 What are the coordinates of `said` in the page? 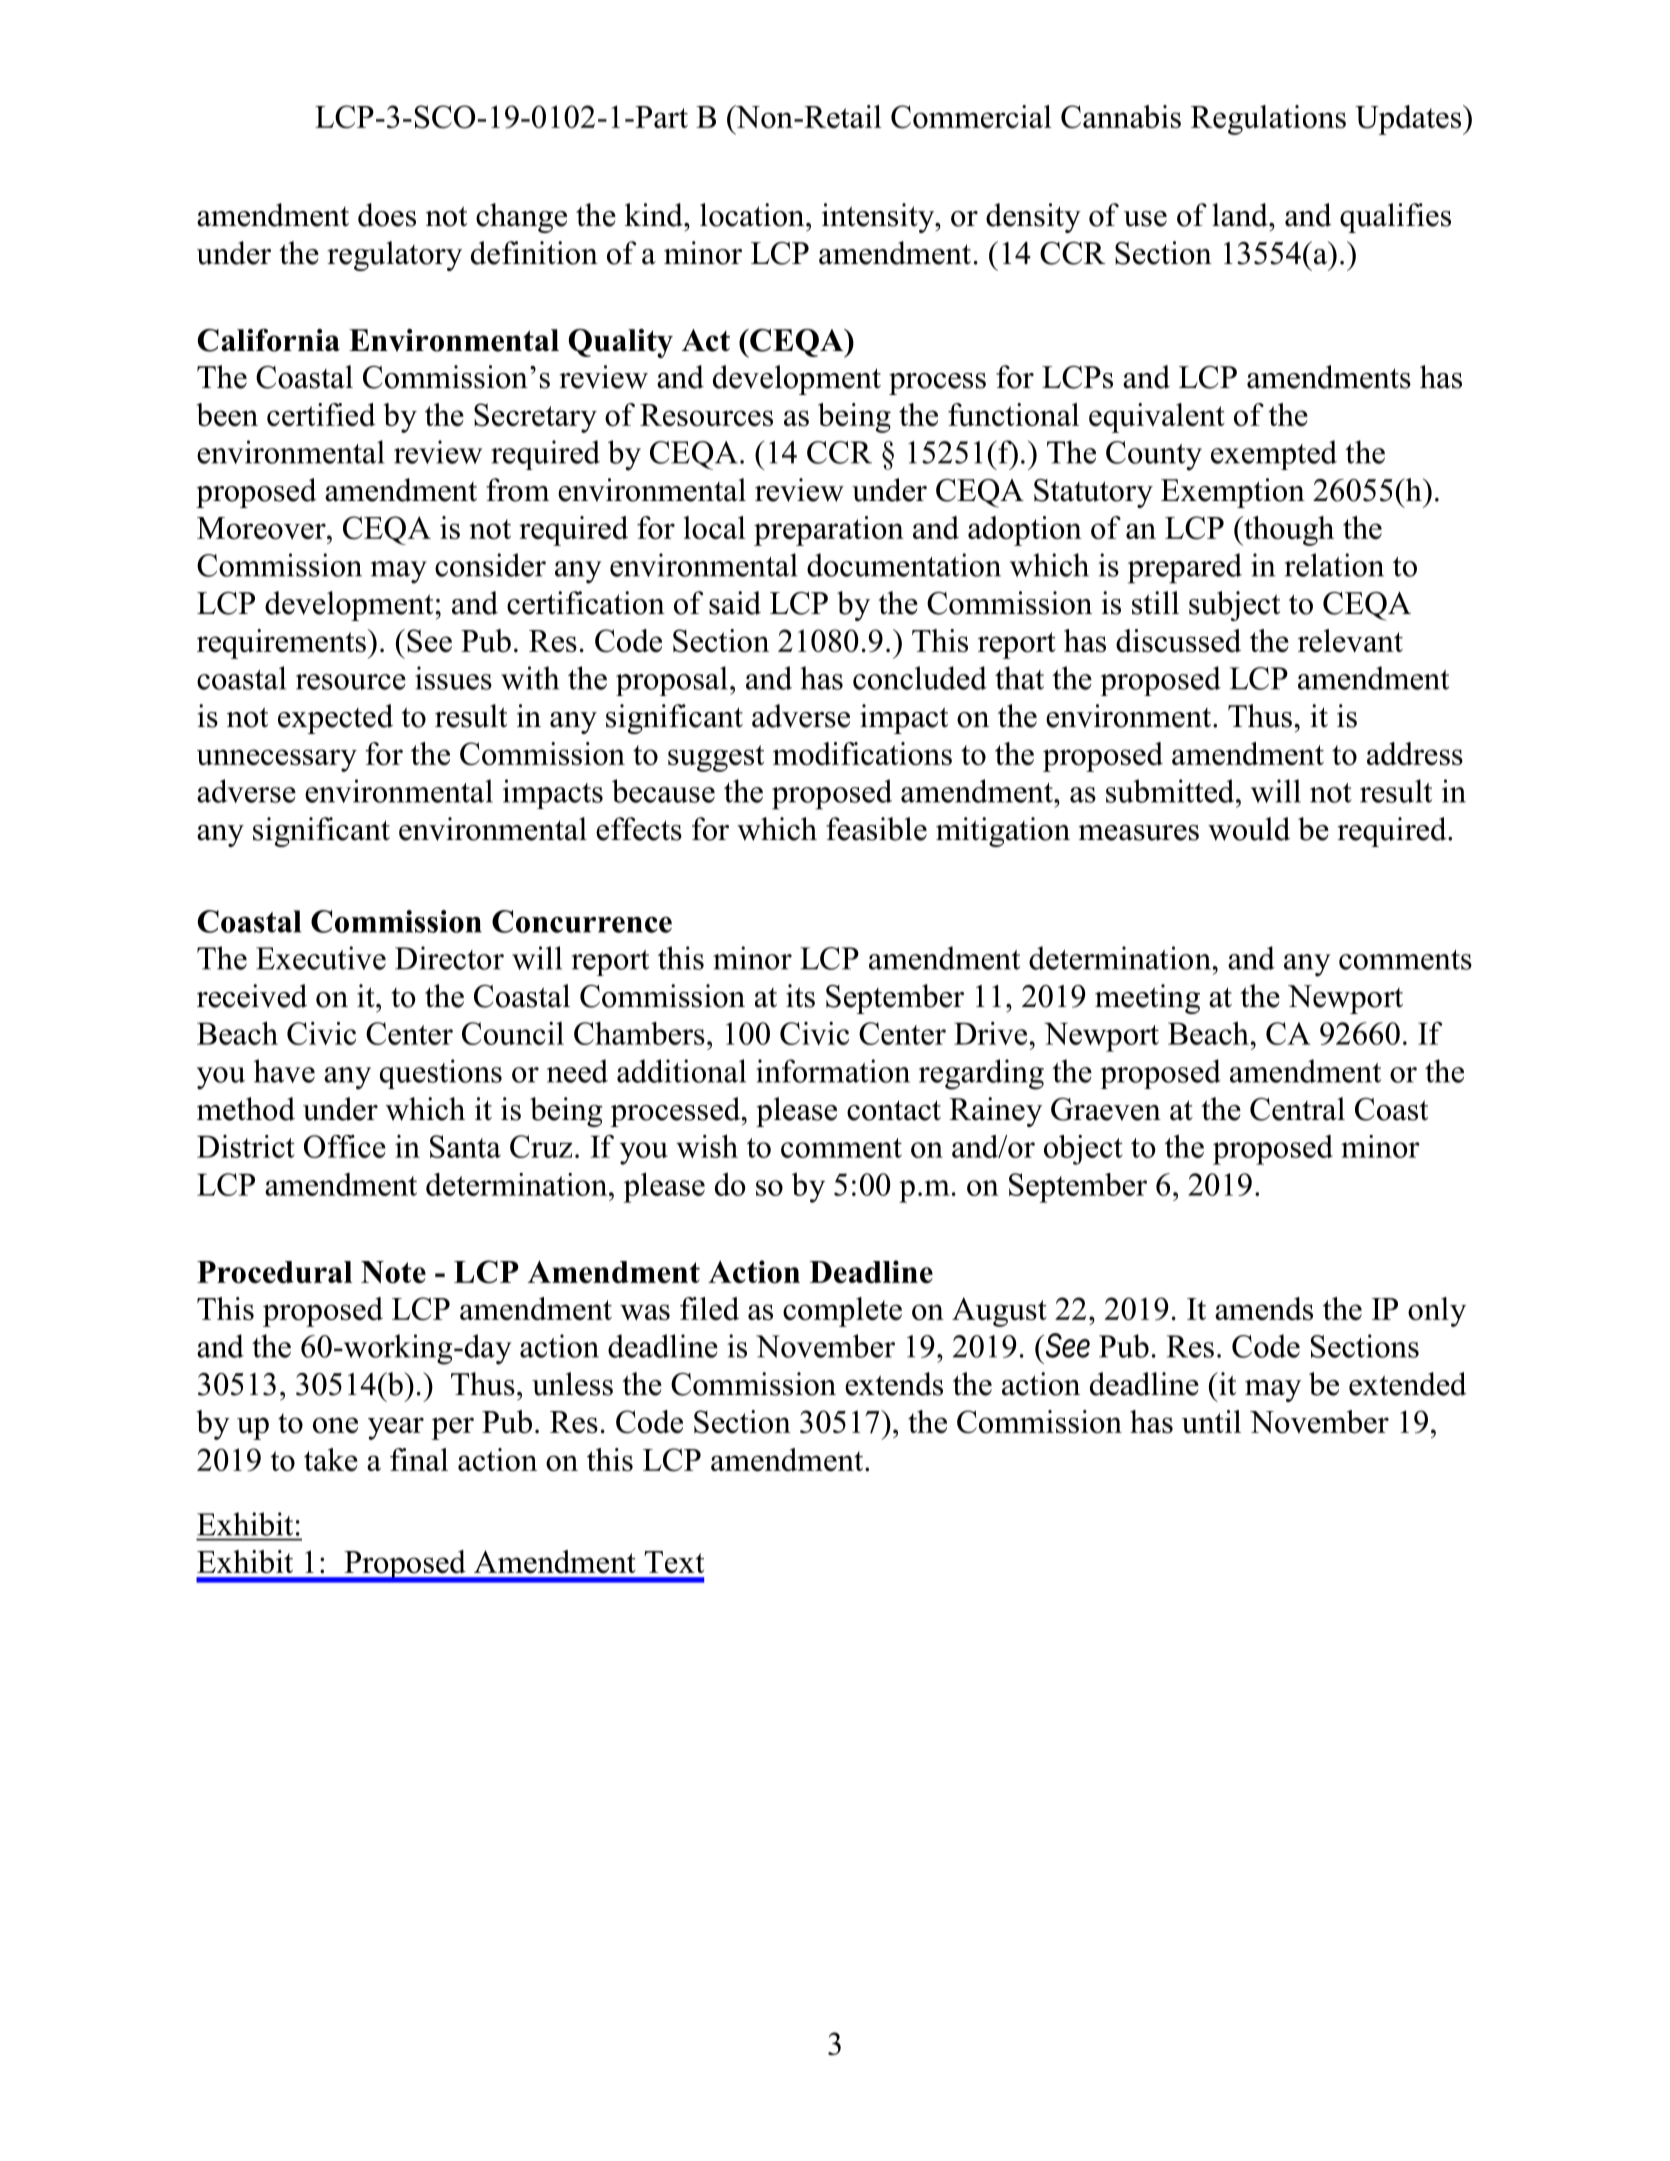 It's located at (735, 603).
